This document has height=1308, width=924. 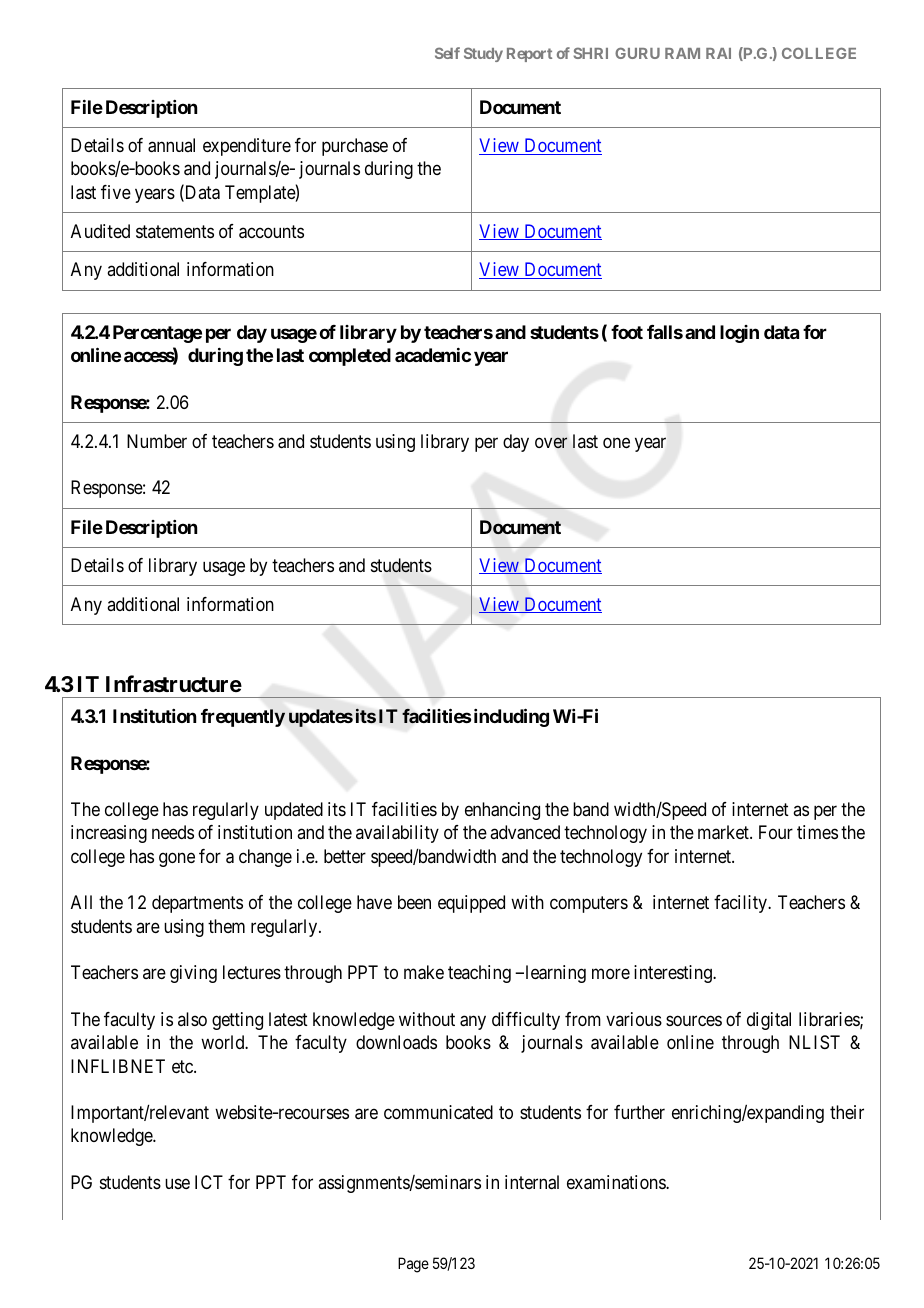 I want to click on giving, so click(x=193, y=974).
